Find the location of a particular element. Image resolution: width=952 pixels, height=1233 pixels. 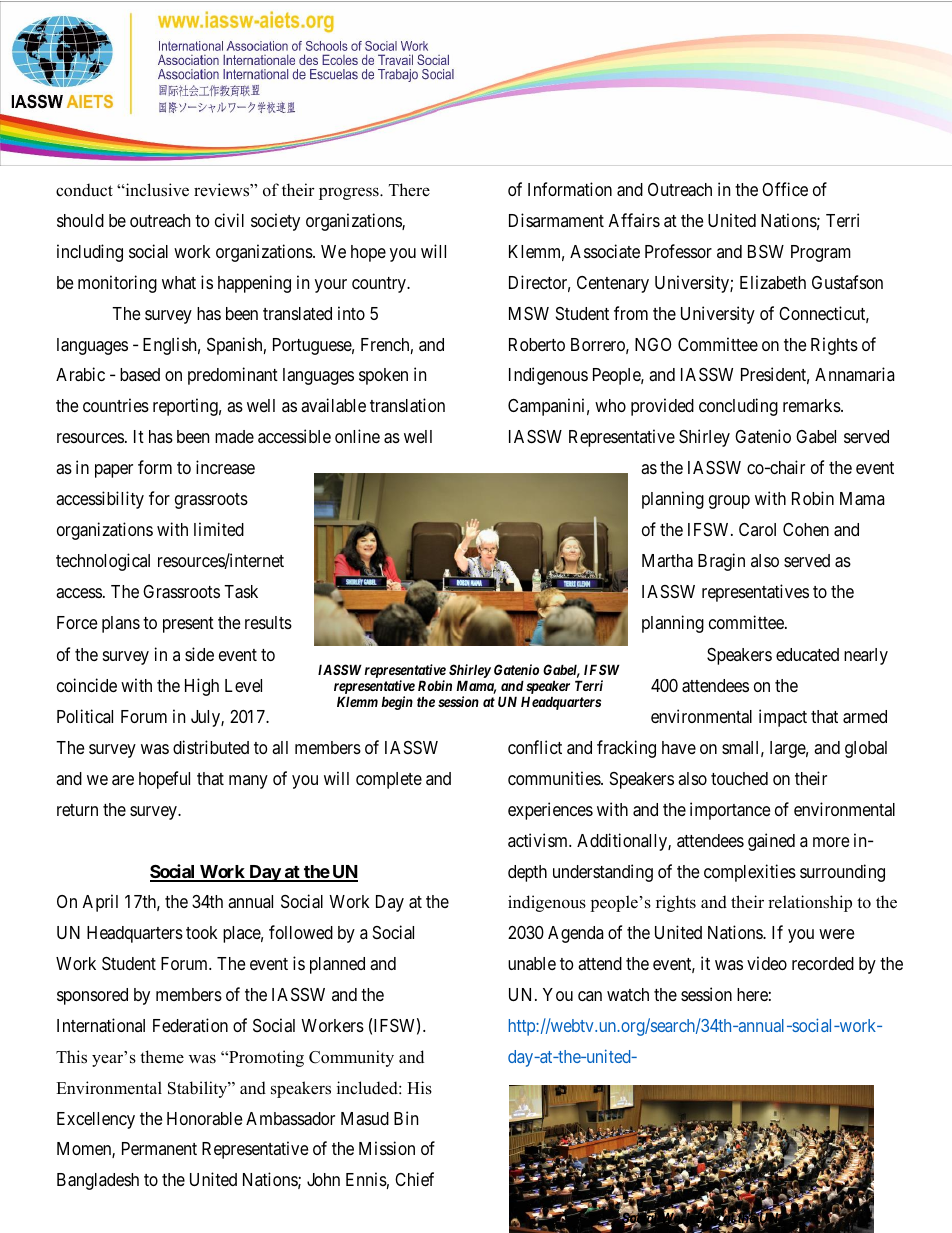

Carol is located at coordinates (757, 529).
